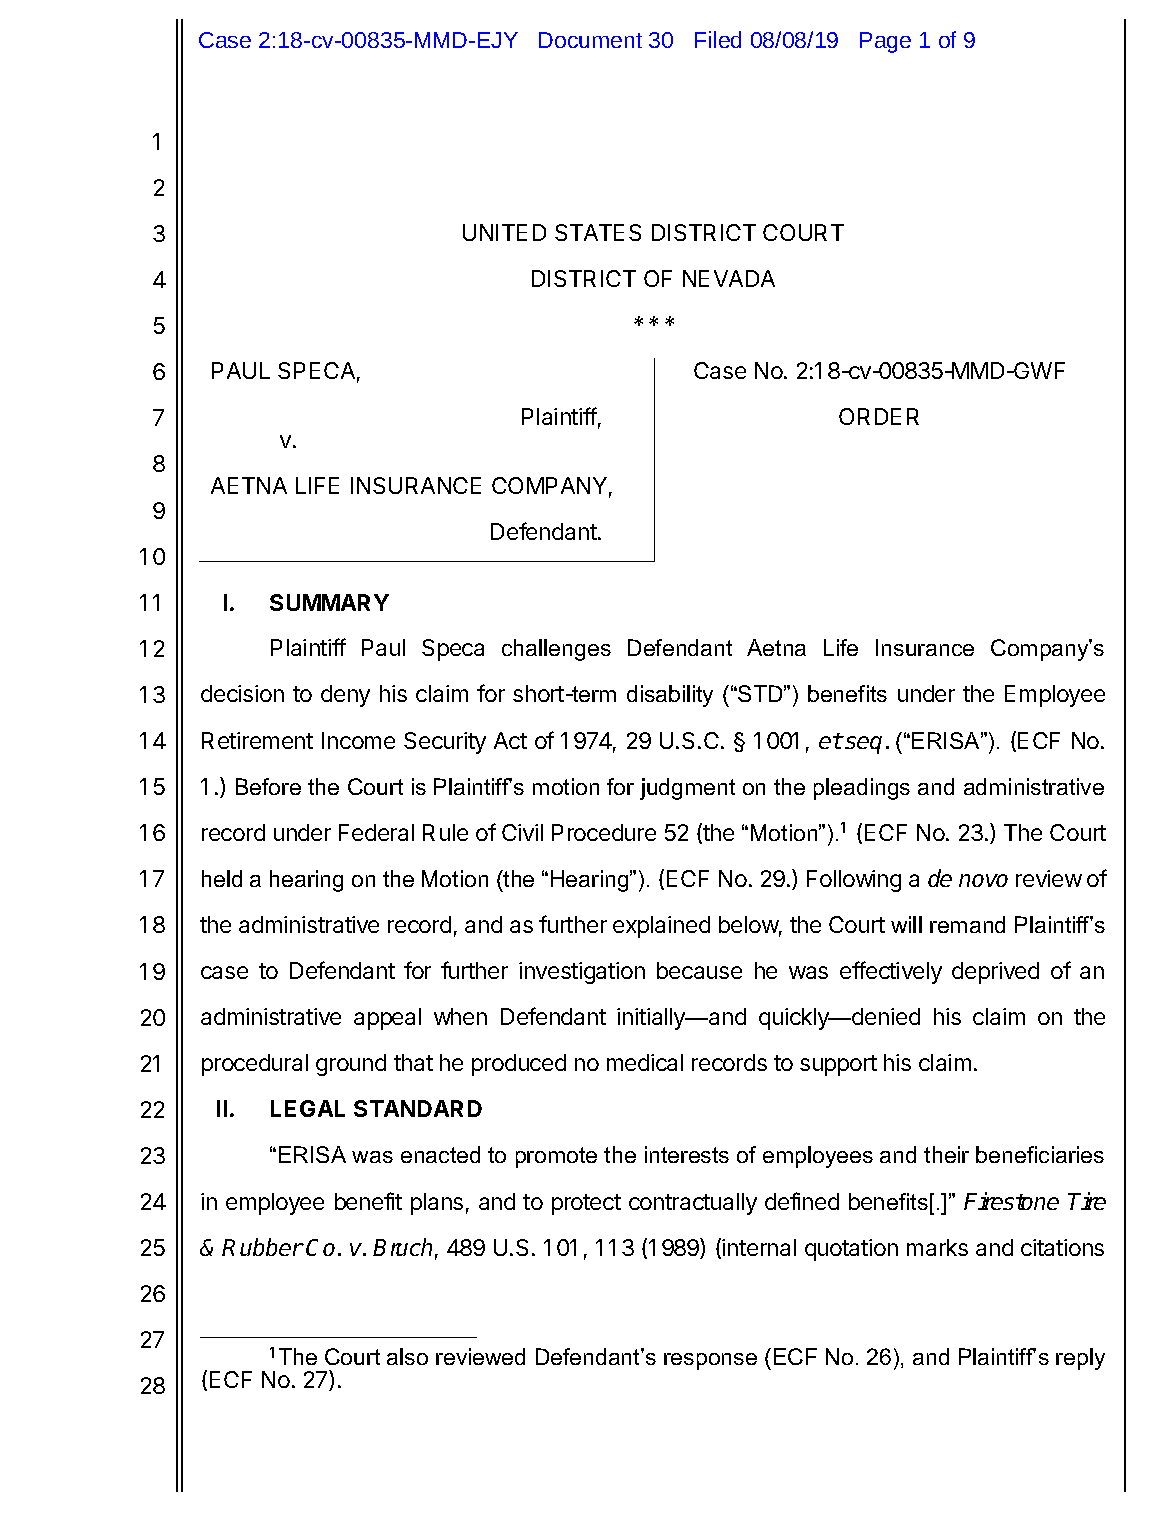 The image size is (1175, 1521). I want to click on response, so click(710, 1361).
